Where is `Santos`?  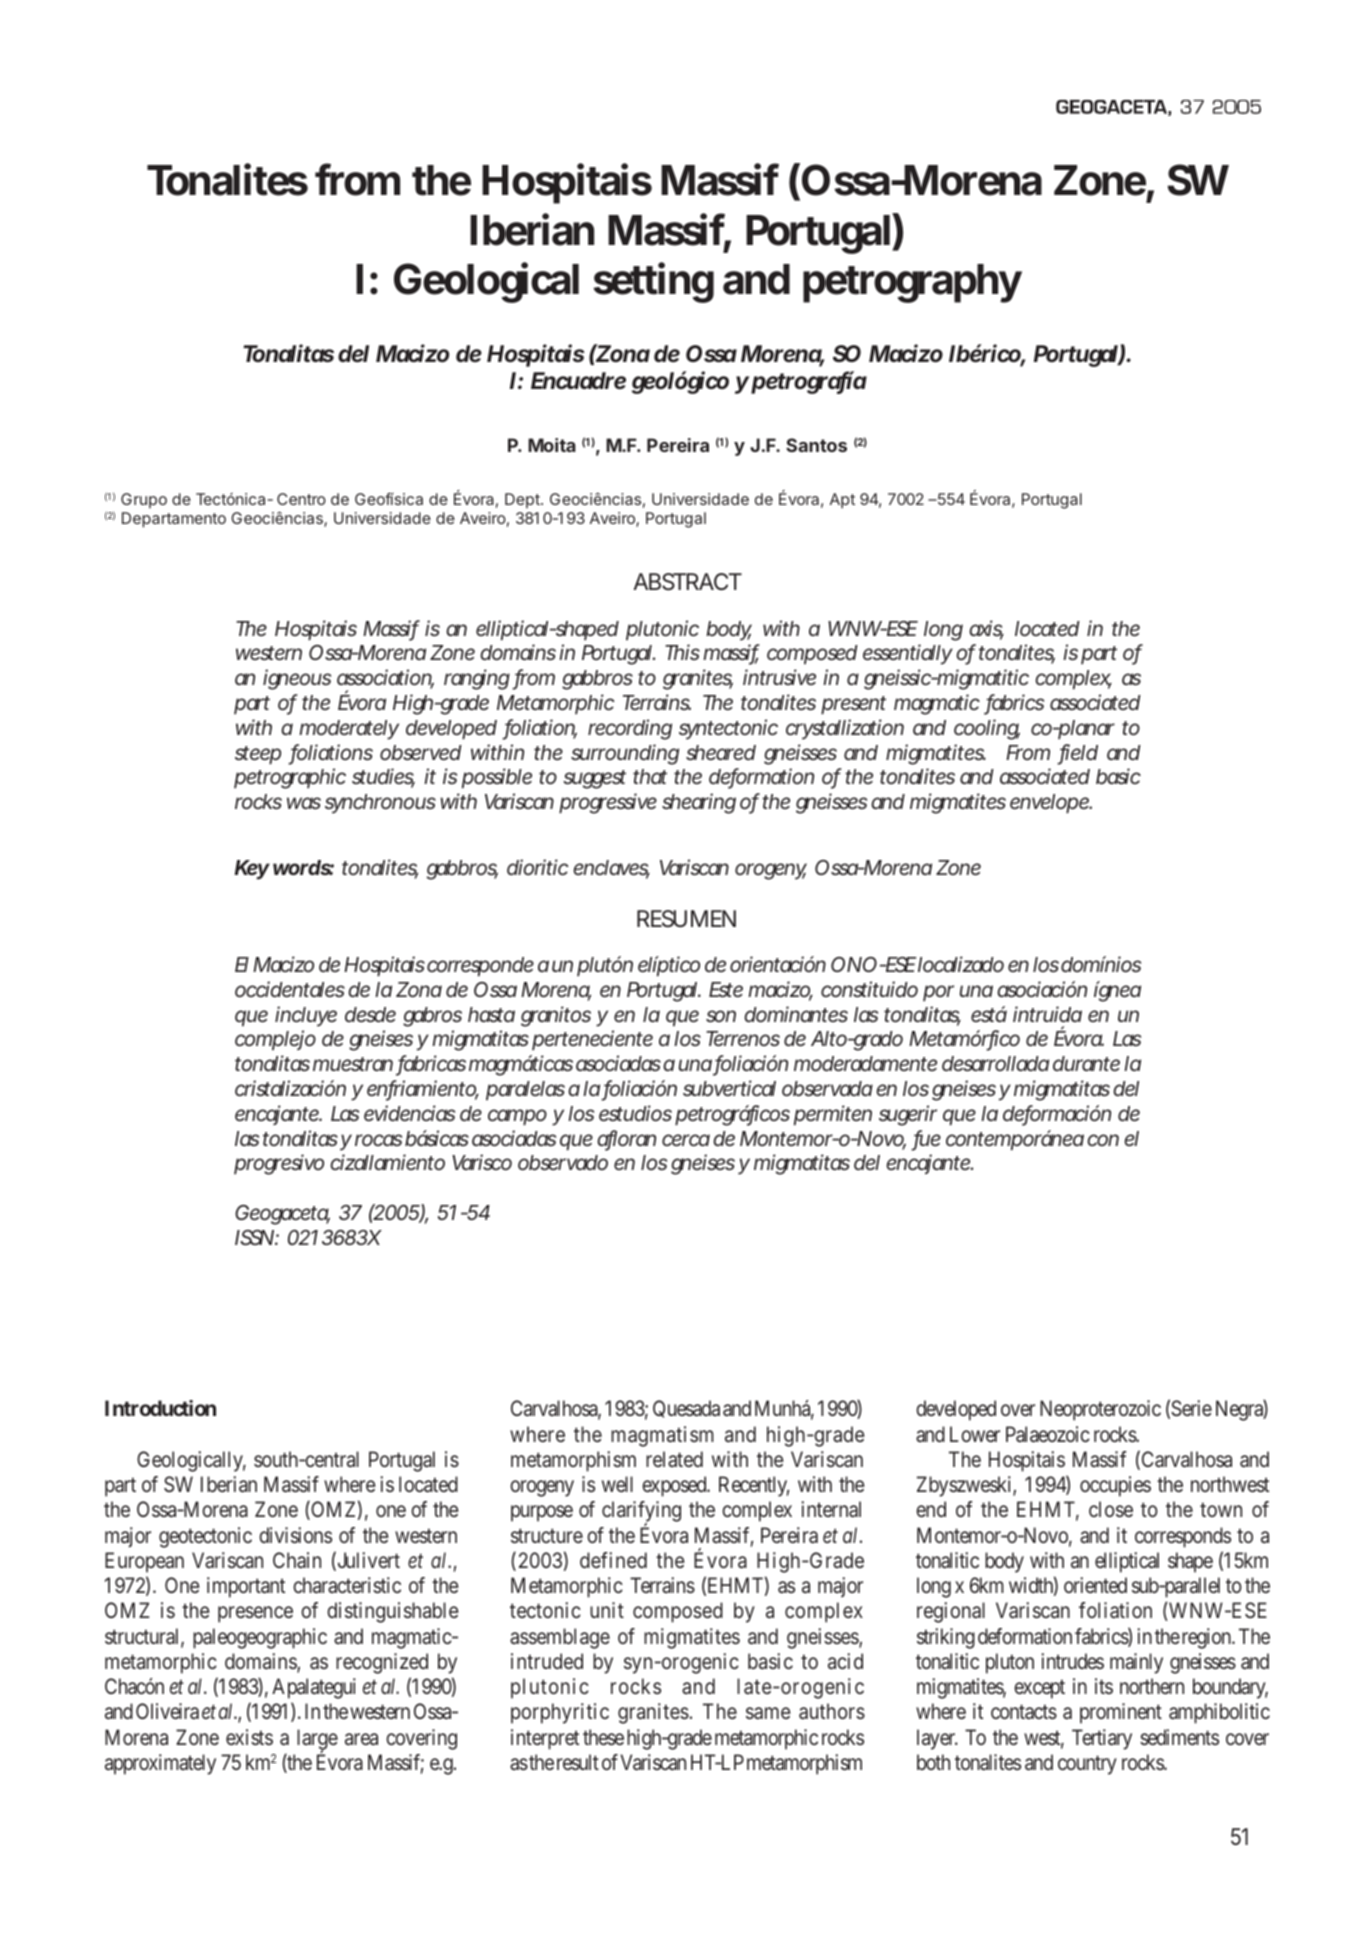 Santos is located at coordinates (816, 445).
